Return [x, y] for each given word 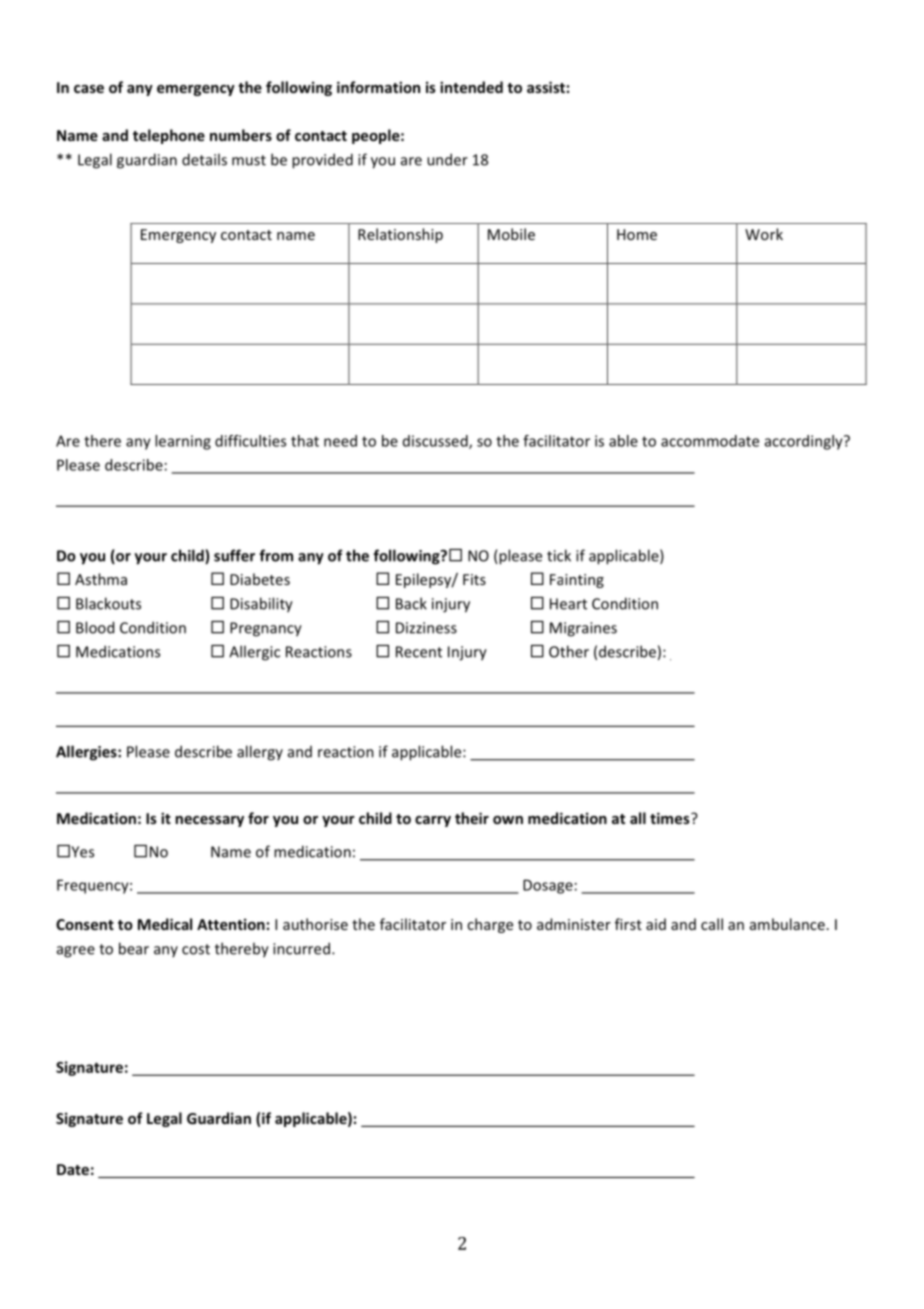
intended [471, 87]
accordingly [805, 442]
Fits [474, 579]
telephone [169, 136]
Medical [165, 924]
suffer [234, 555]
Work [764, 234]
